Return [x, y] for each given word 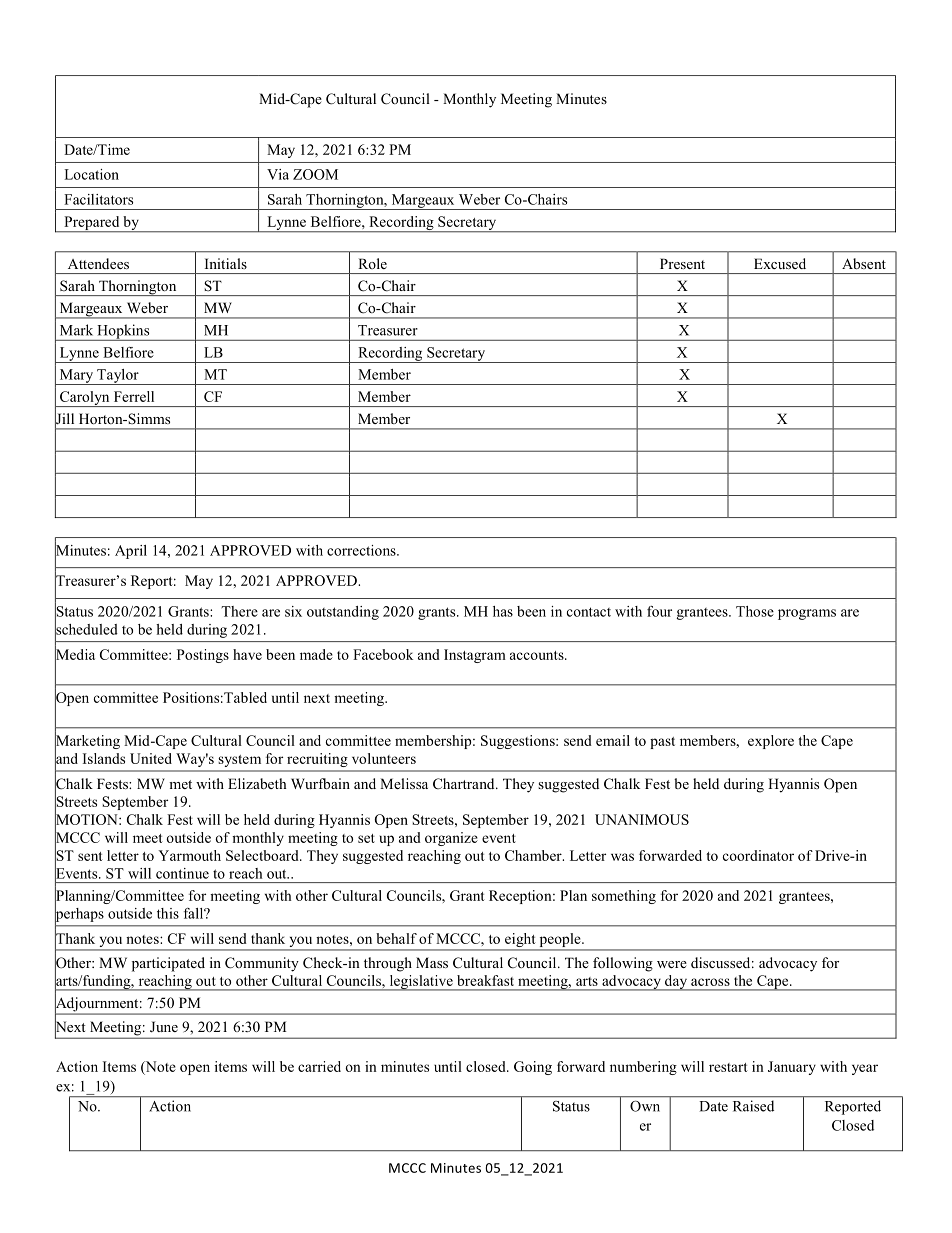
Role [372, 263]
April [131, 552]
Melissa [404, 783]
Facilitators [98, 199]
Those [755, 611]
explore [771, 742]
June [164, 1027]
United [151, 758]
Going [533, 1068]
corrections [362, 550]
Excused [780, 263]
